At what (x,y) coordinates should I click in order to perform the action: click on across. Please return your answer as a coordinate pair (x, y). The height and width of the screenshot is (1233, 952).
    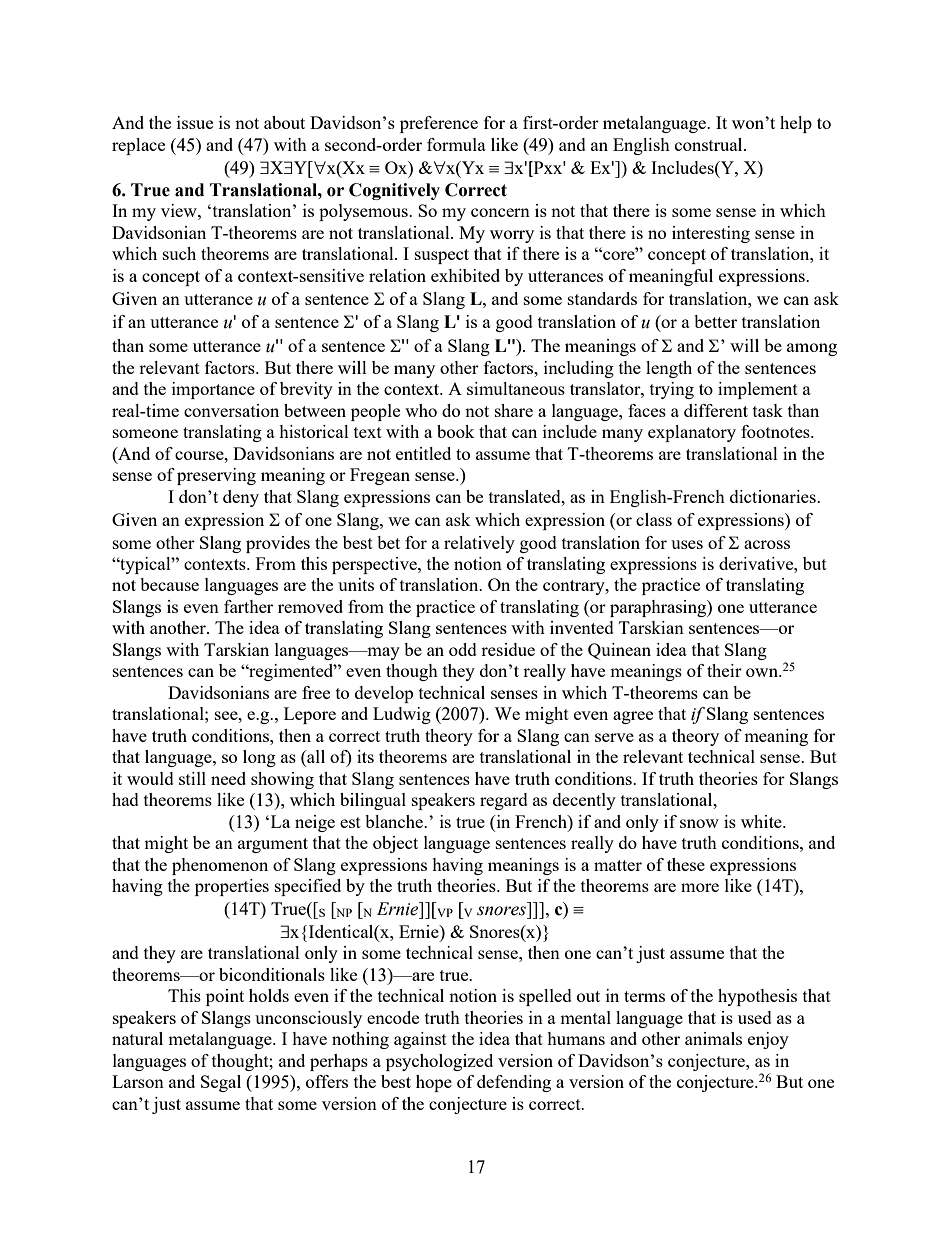
    Looking at the image, I should click on (767, 544).
